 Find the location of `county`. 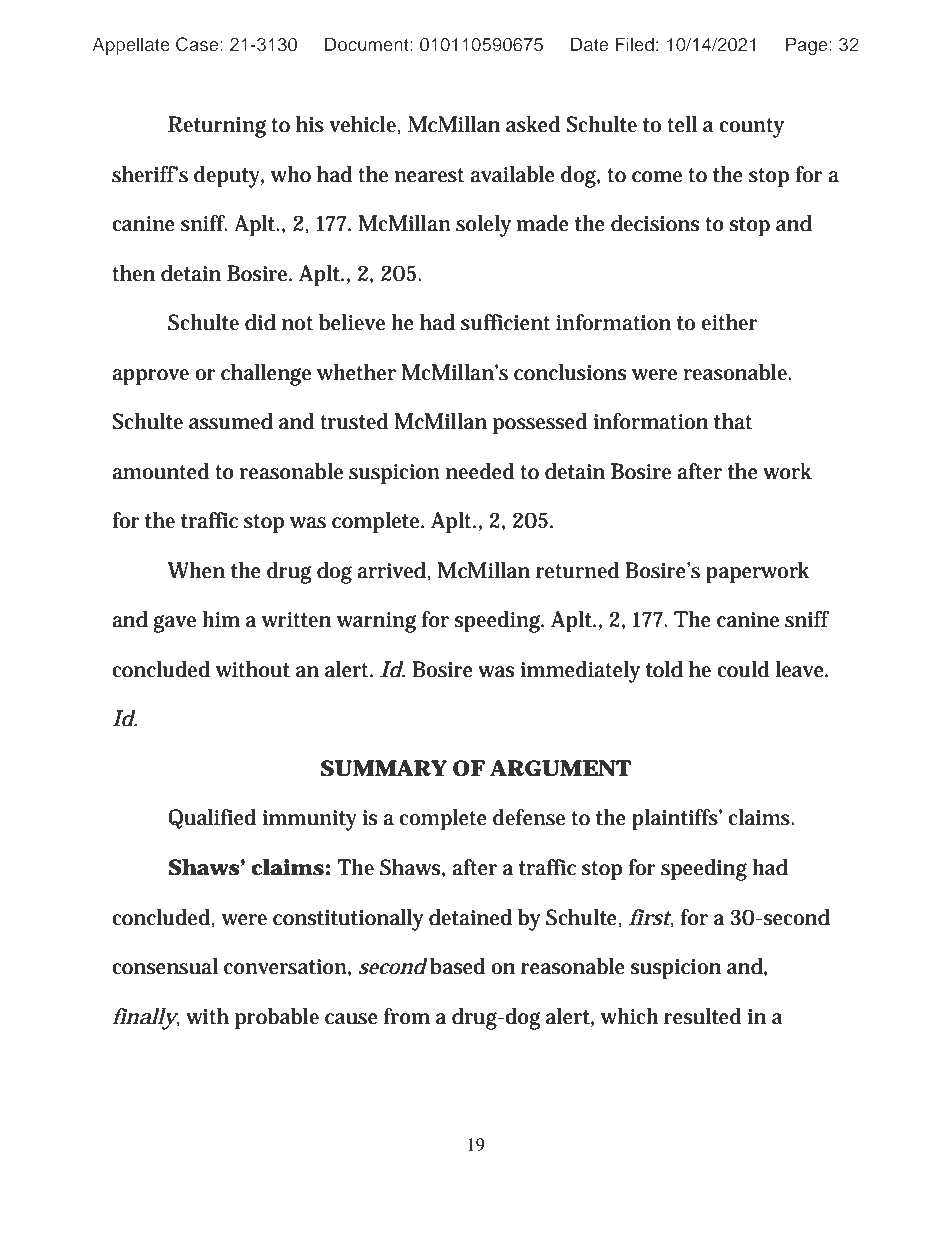

county is located at coordinates (751, 128).
